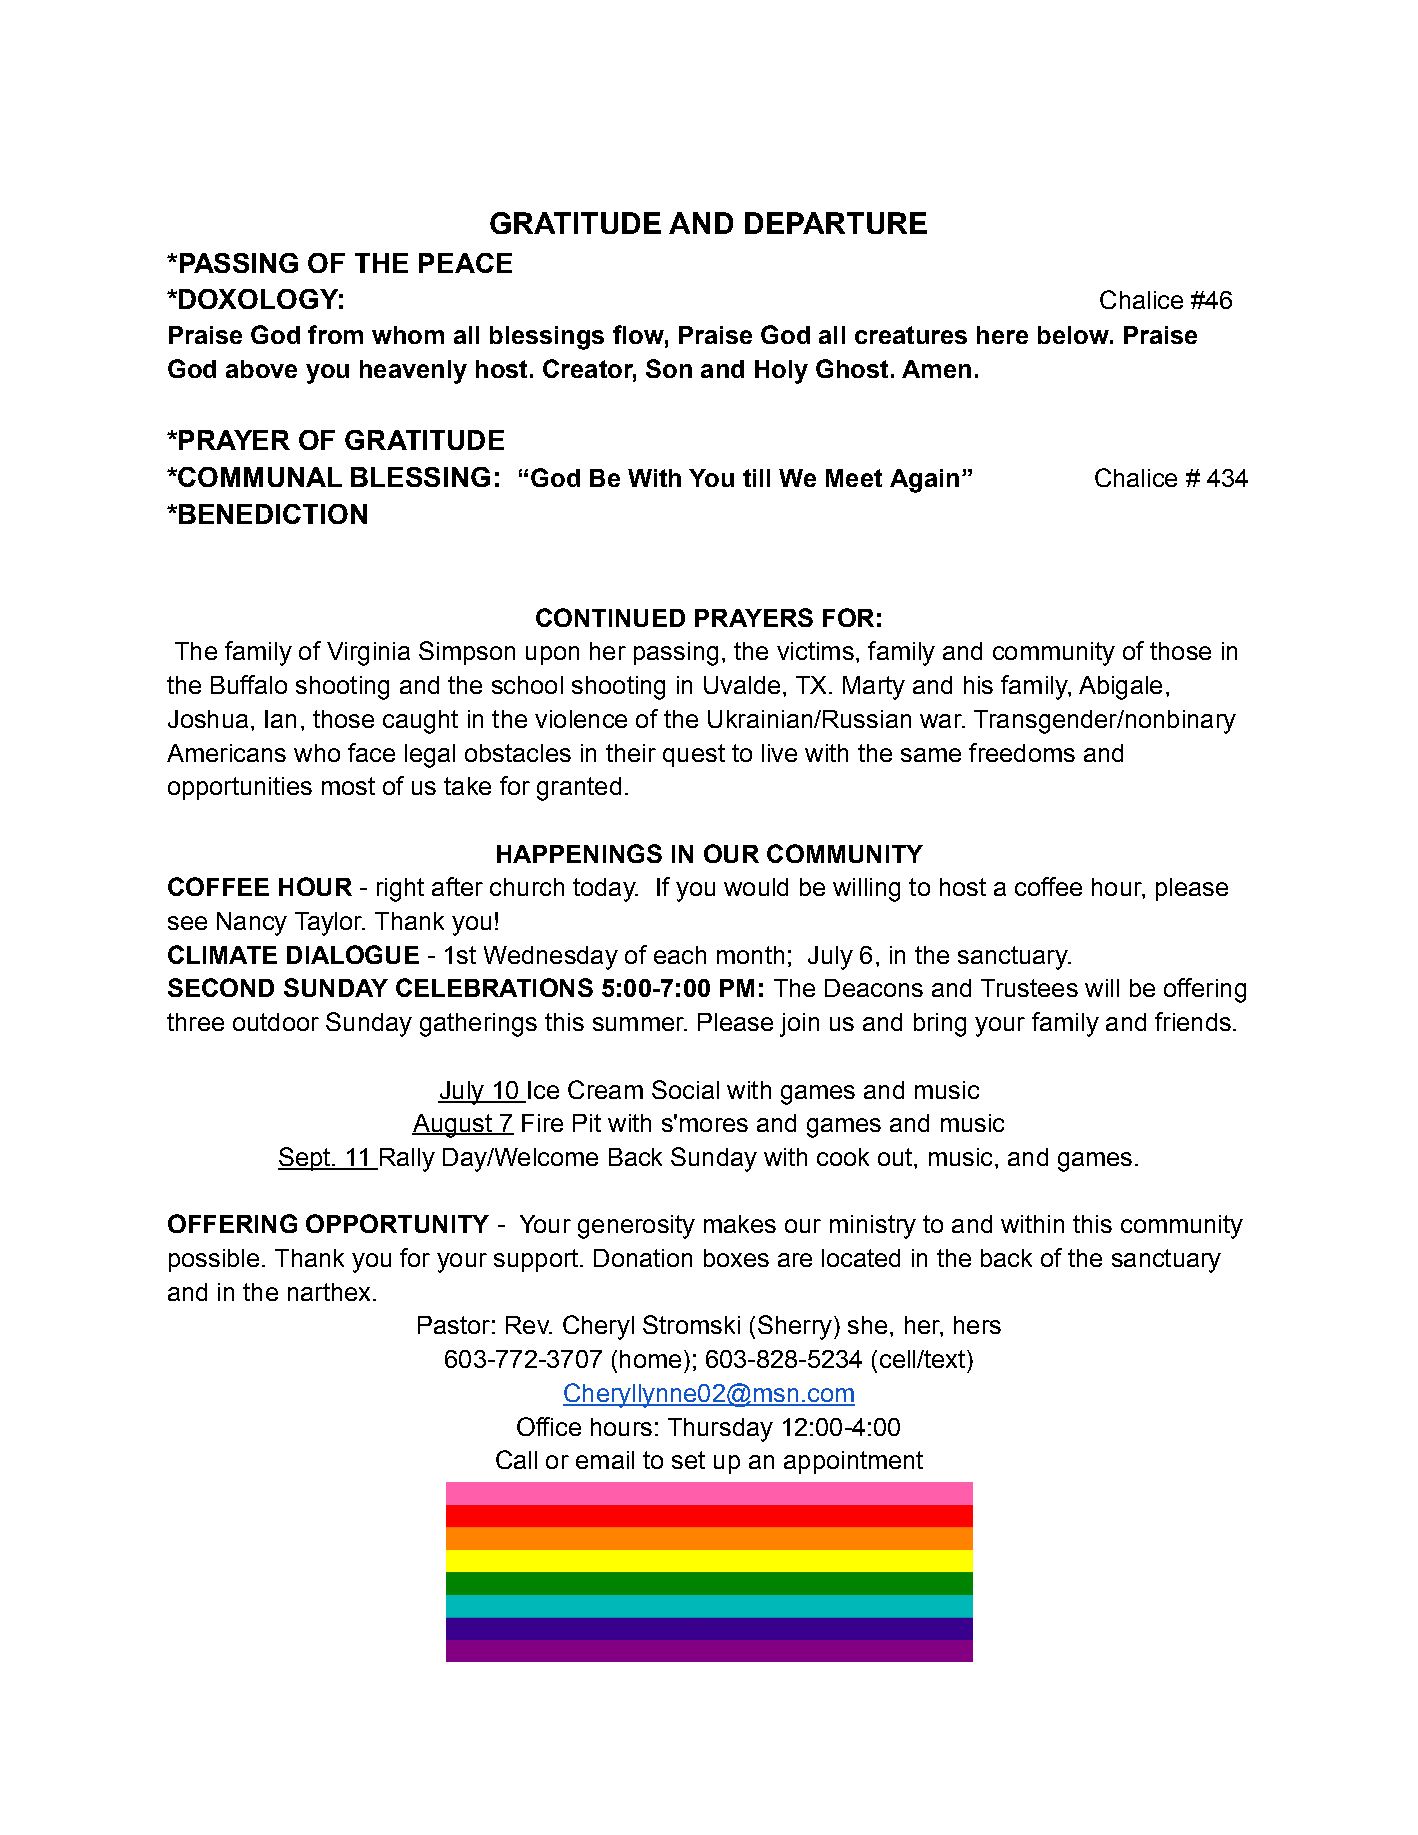 This screenshot has width=1418, height=1835. I want to click on Virginia, so click(368, 654).
